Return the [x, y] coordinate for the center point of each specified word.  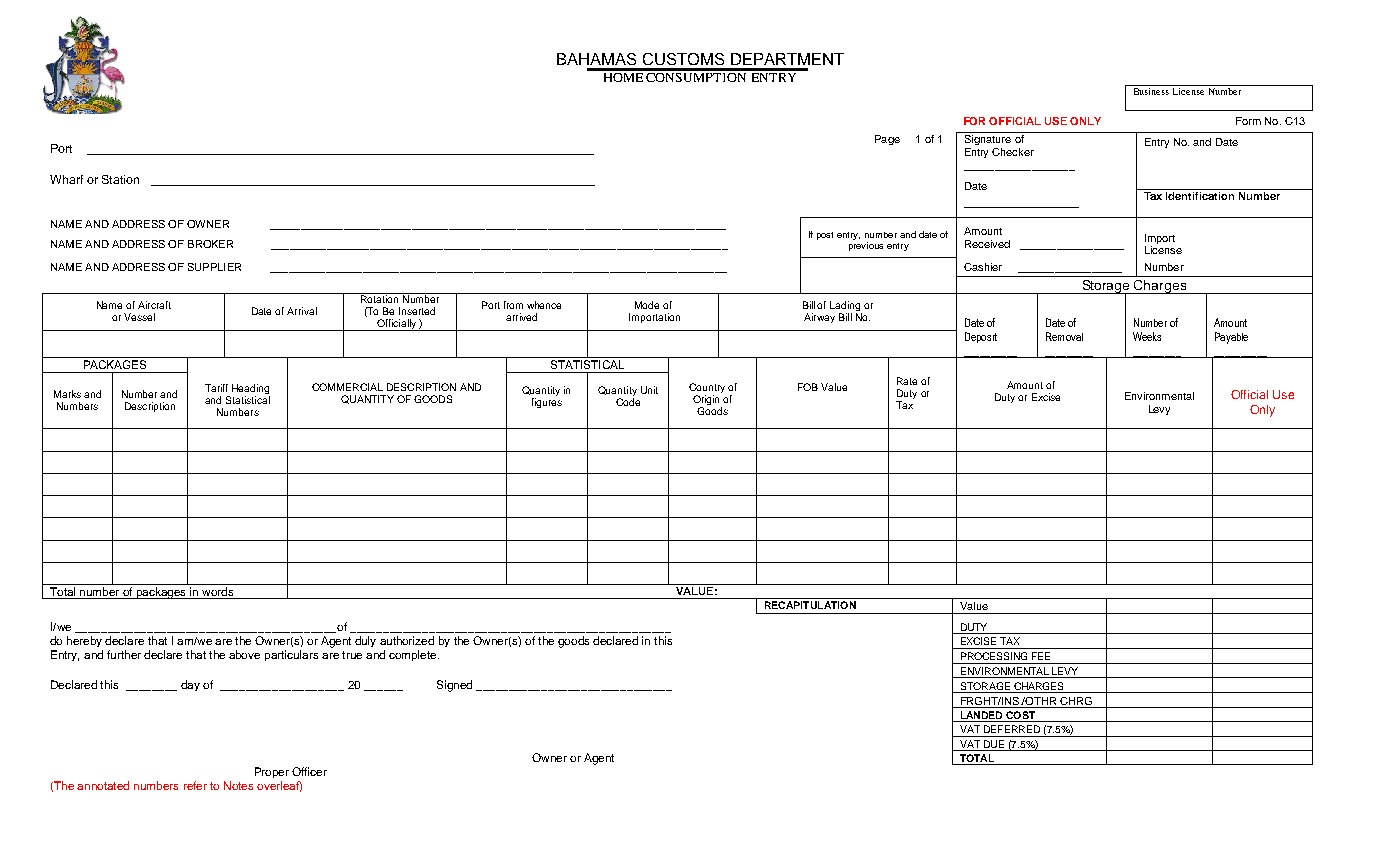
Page [887, 140]
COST [1020, 716]
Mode [647, 305]
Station [120, 179]
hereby [84, 641]
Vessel [139, 317]
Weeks [1147, 336]
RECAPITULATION [810, 603]
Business [1151, 91]
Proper [272, 772]
